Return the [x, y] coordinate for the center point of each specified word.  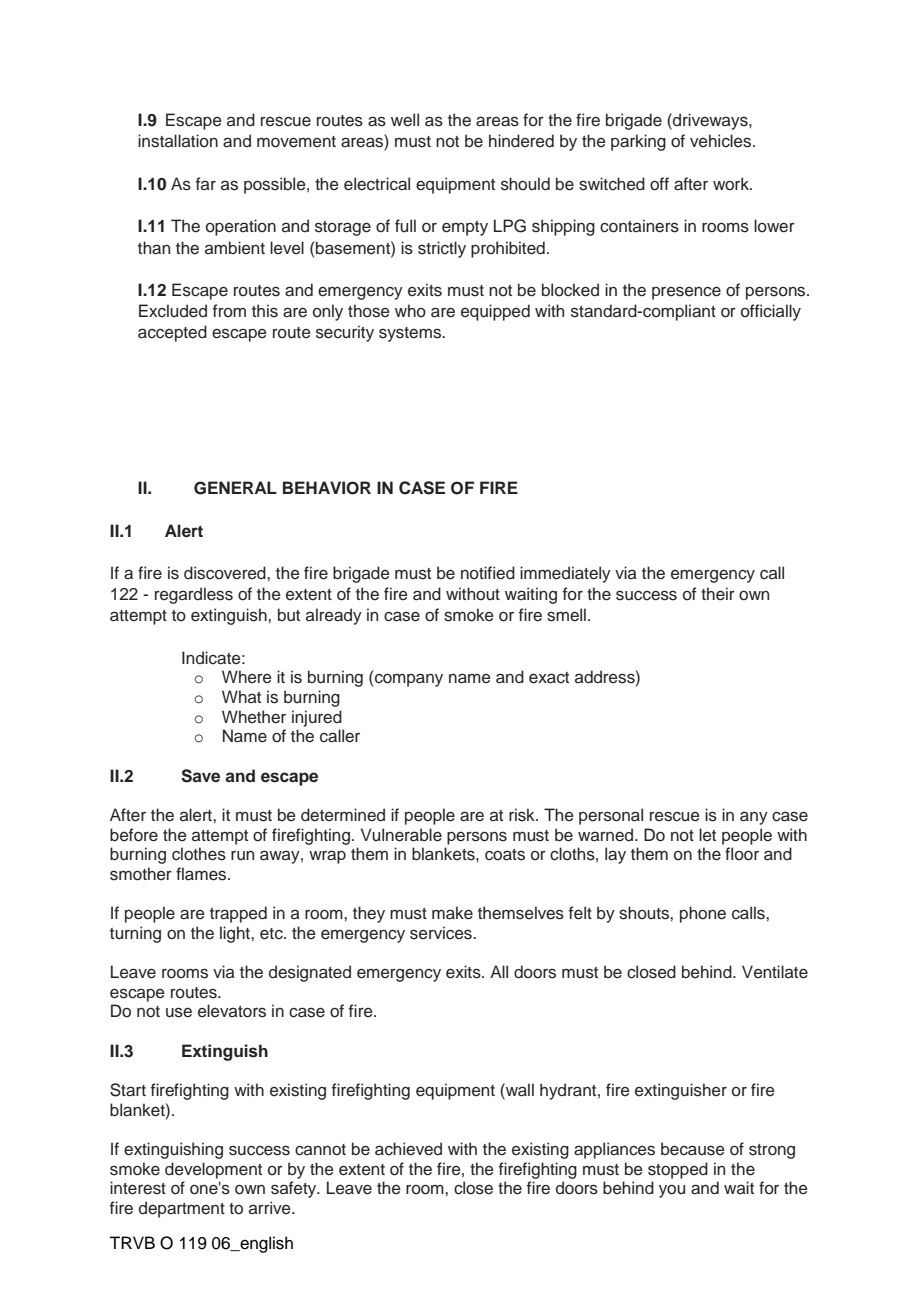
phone [703, 914]
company [409, 680]
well [405, 120]
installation [178, 141]
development [213, 1170]
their [718, 594]
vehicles [722, 141]
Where [247, 676]
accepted [172, 333]
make [452, 913]
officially [771, 312]
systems [411, 334]
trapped [238, 914]
